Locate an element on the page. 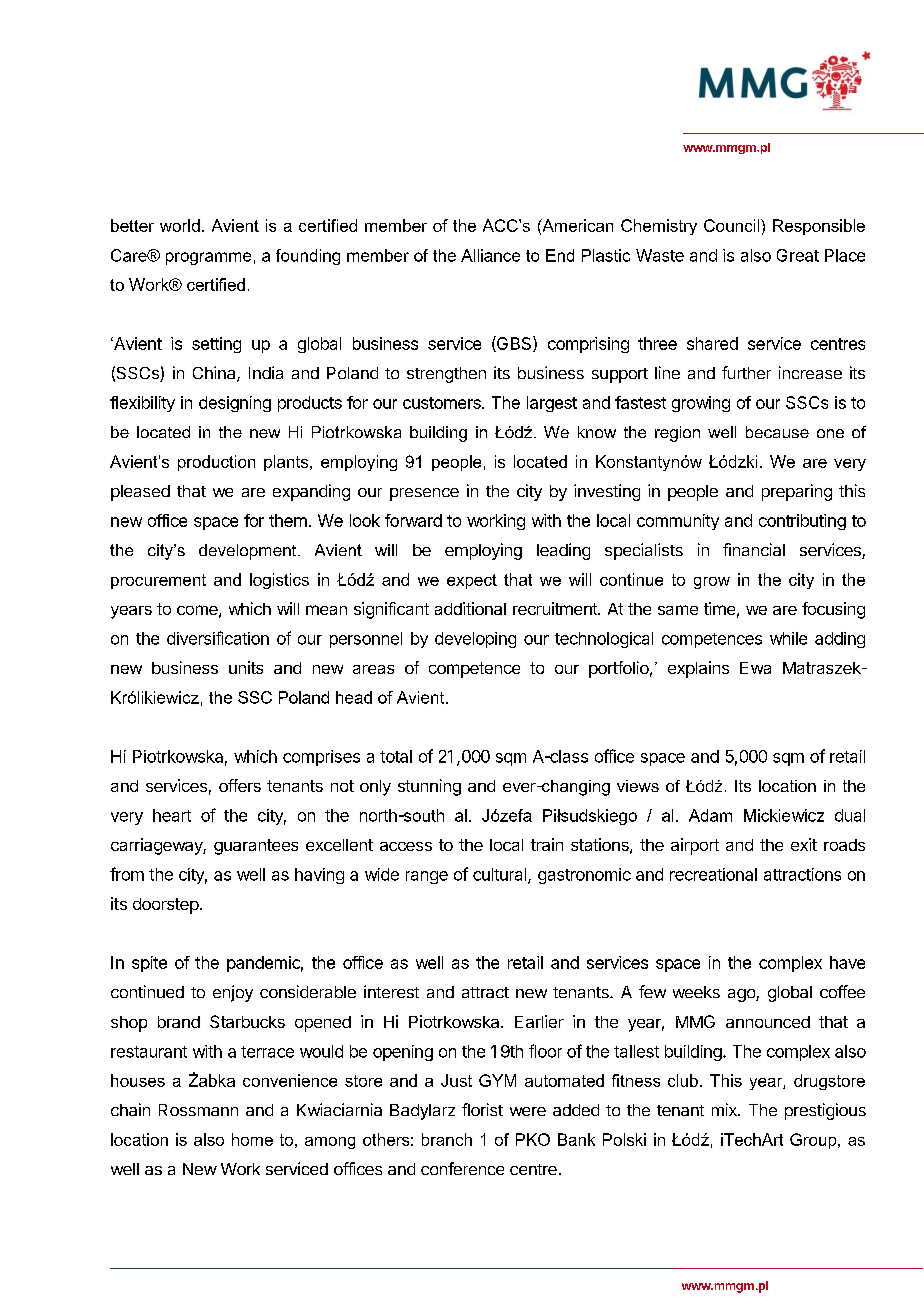  development is located at coordinates (249, 552).
